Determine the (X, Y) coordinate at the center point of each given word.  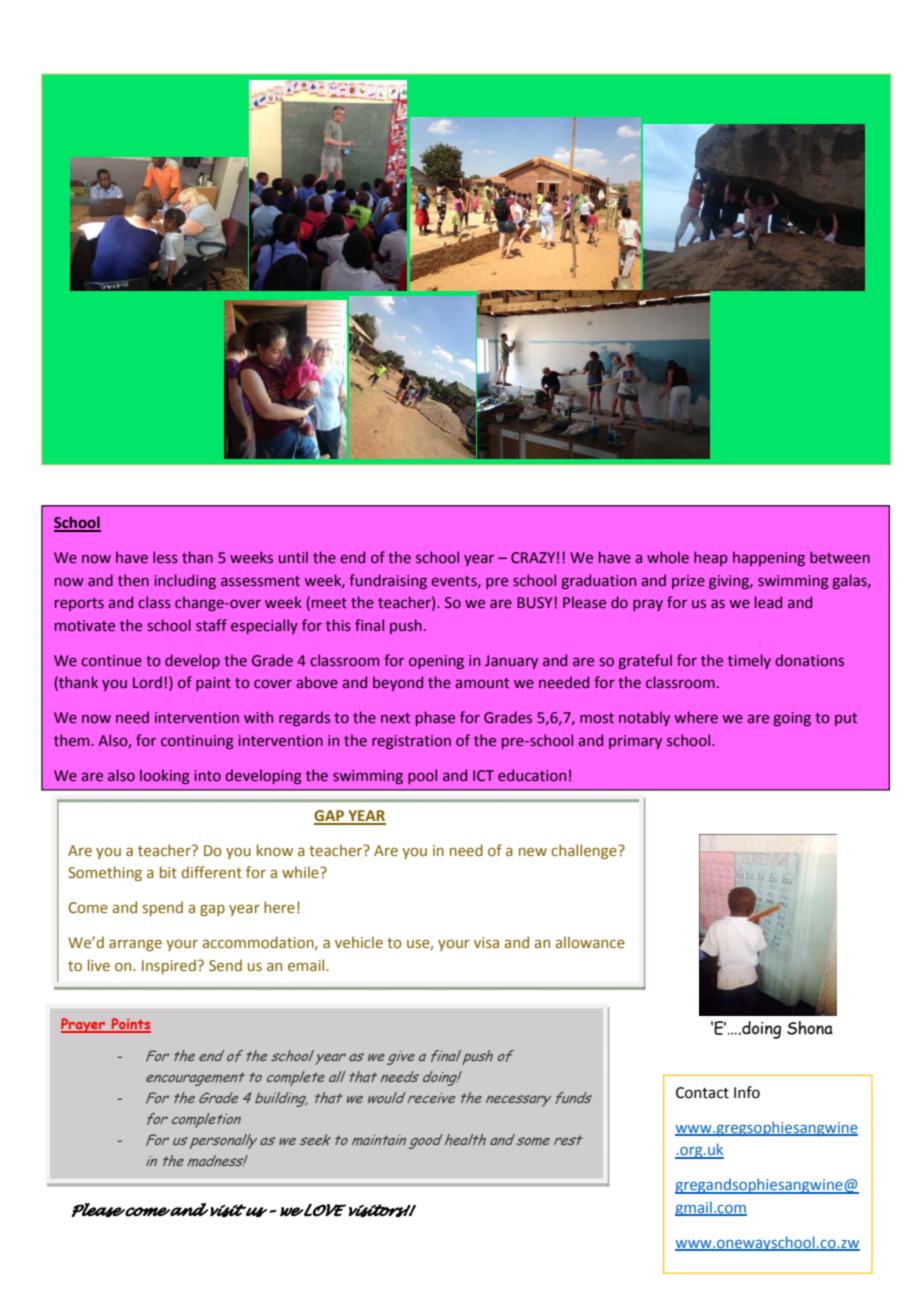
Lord (147, 682)
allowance (590, 942)
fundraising (388, 581)
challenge (585, 851)
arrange (135, 945)
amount (482, 683)
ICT (483, 776)
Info (747, 1092)
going (792, 719)
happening (769, 558)
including (185, 581)
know (275, 850)
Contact (702, 1093)
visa (486, 943)
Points (130, 1025)
